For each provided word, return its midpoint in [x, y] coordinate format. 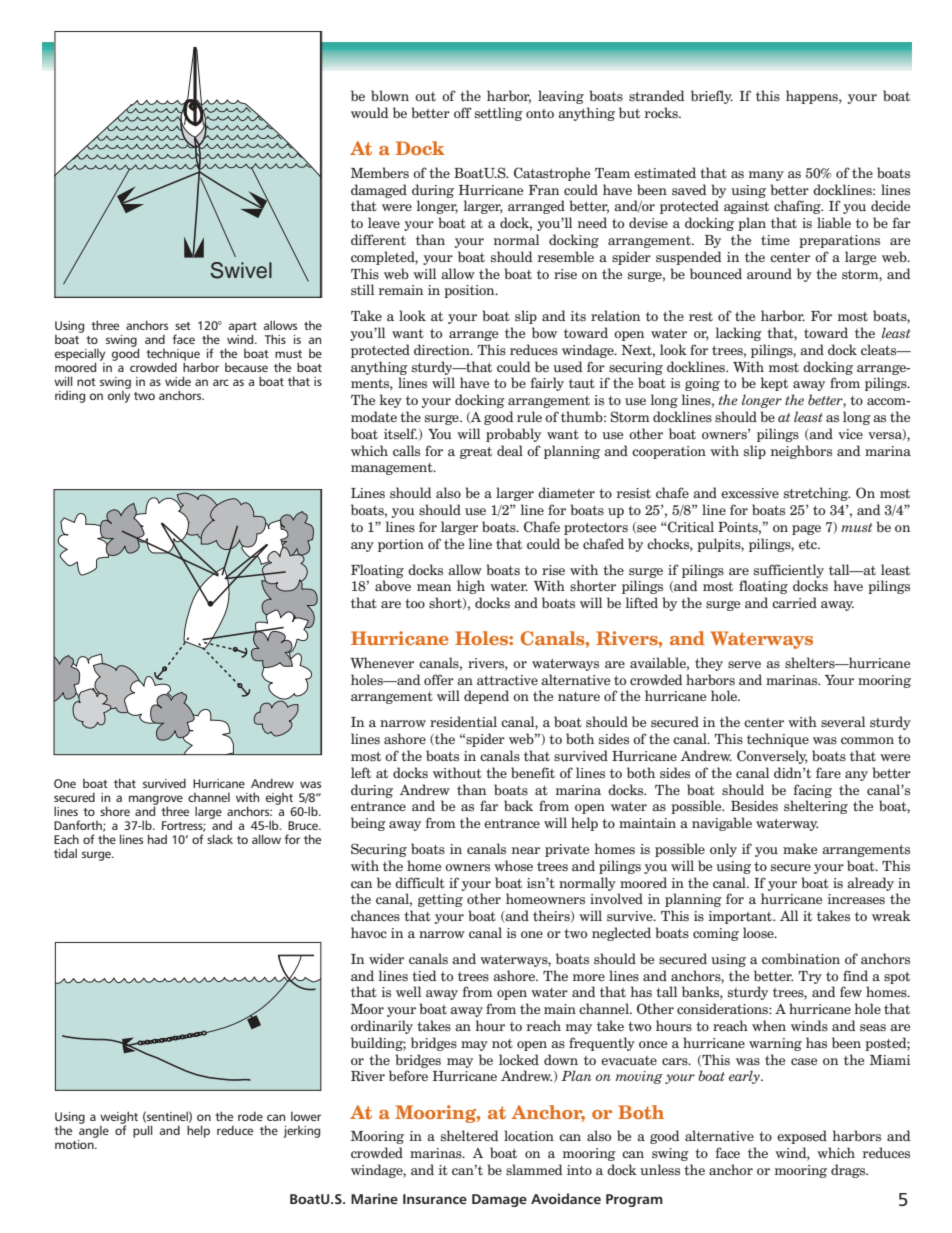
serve [744, 665]
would [370, 112]
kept [774, 384]
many [766, 176]
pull [143, 1131]
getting [440, 900]
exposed [802, 1137]
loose [759, 933]
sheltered [470, 1135]
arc [221, 382]
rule [529, 416]
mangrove [156, 801]
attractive [507, 680]
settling [499, 114]
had [157, 839]
